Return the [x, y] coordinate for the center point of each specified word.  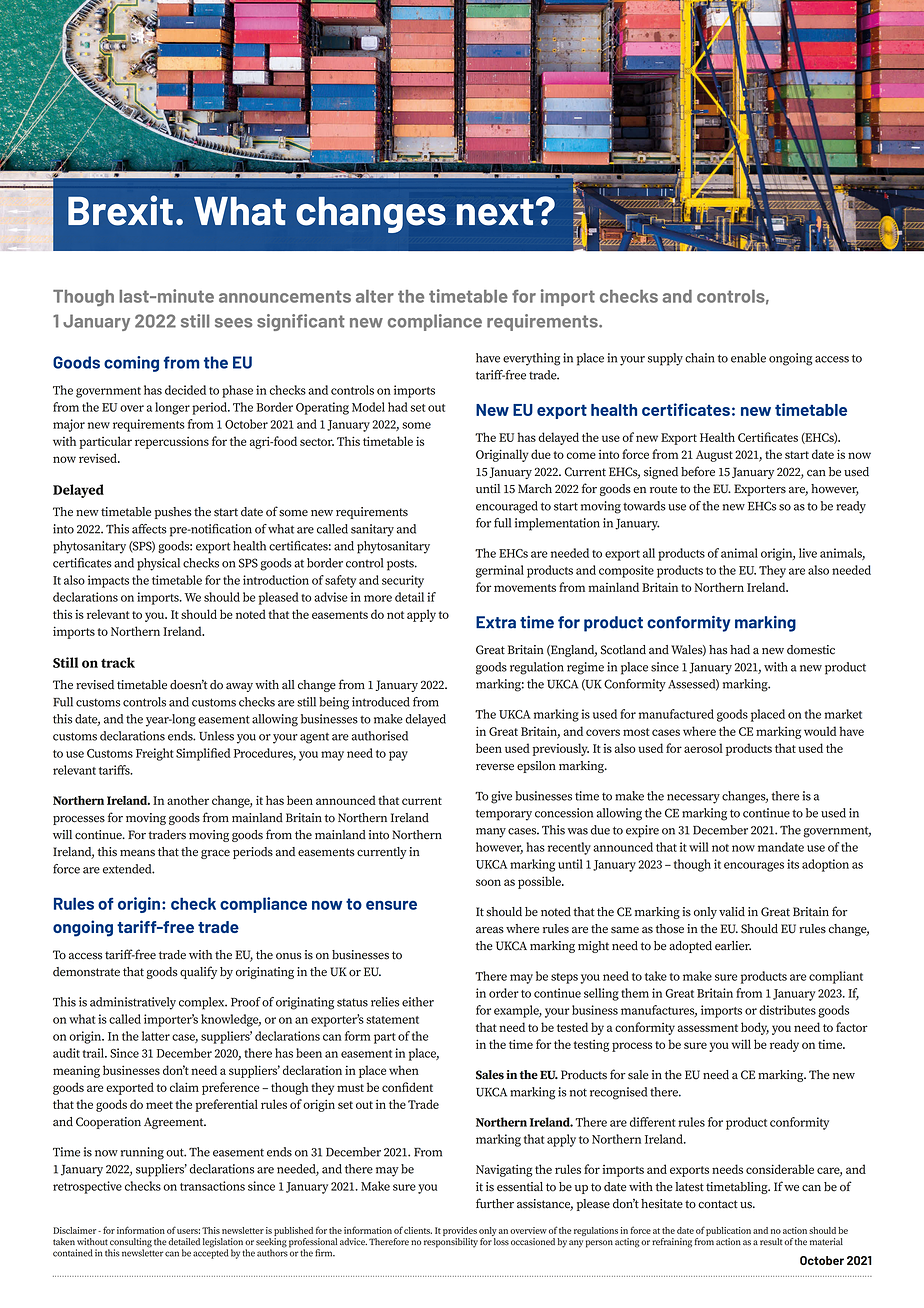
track [118, 662]
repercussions [172, 443]
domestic [811, 650]
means [137, 853]
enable [748, 358]
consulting [130, 1244]
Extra [496, 622]
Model [368, 407]
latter [156, 1036]
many [491, 833]
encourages [754, 867]
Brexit [120, 210]
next [495, 212]
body [755, 1028]
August [714, 456]
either [418, 1002]
